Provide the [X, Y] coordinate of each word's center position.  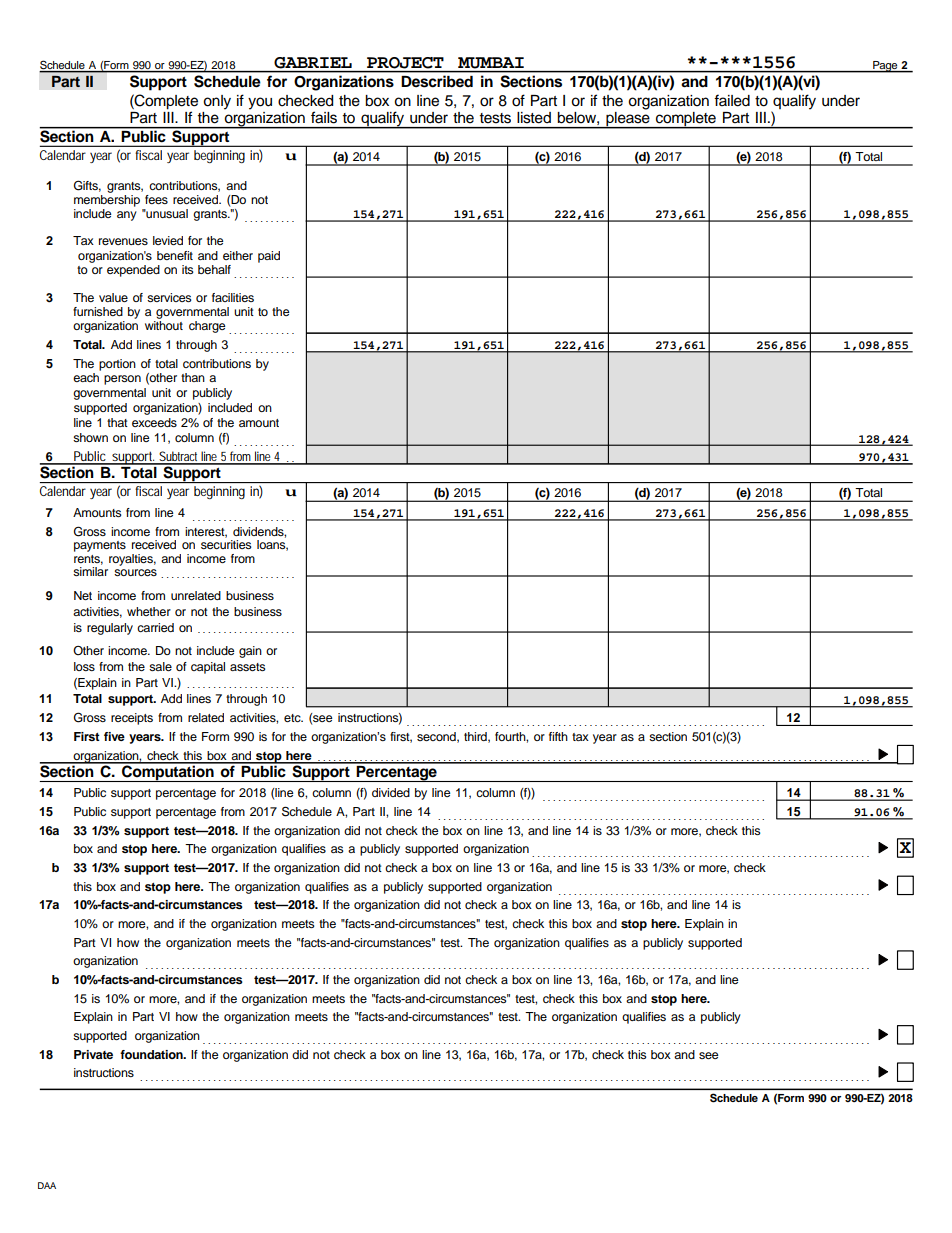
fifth [558, 736]
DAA [47, 1185]
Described [437, 81]
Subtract [179, 457]
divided [391, 792]
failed [732, 100]
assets [248, 667]
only [217, 102]
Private [93, 1054]
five [114, 736]
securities [226, 543]
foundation [152, 1054]
